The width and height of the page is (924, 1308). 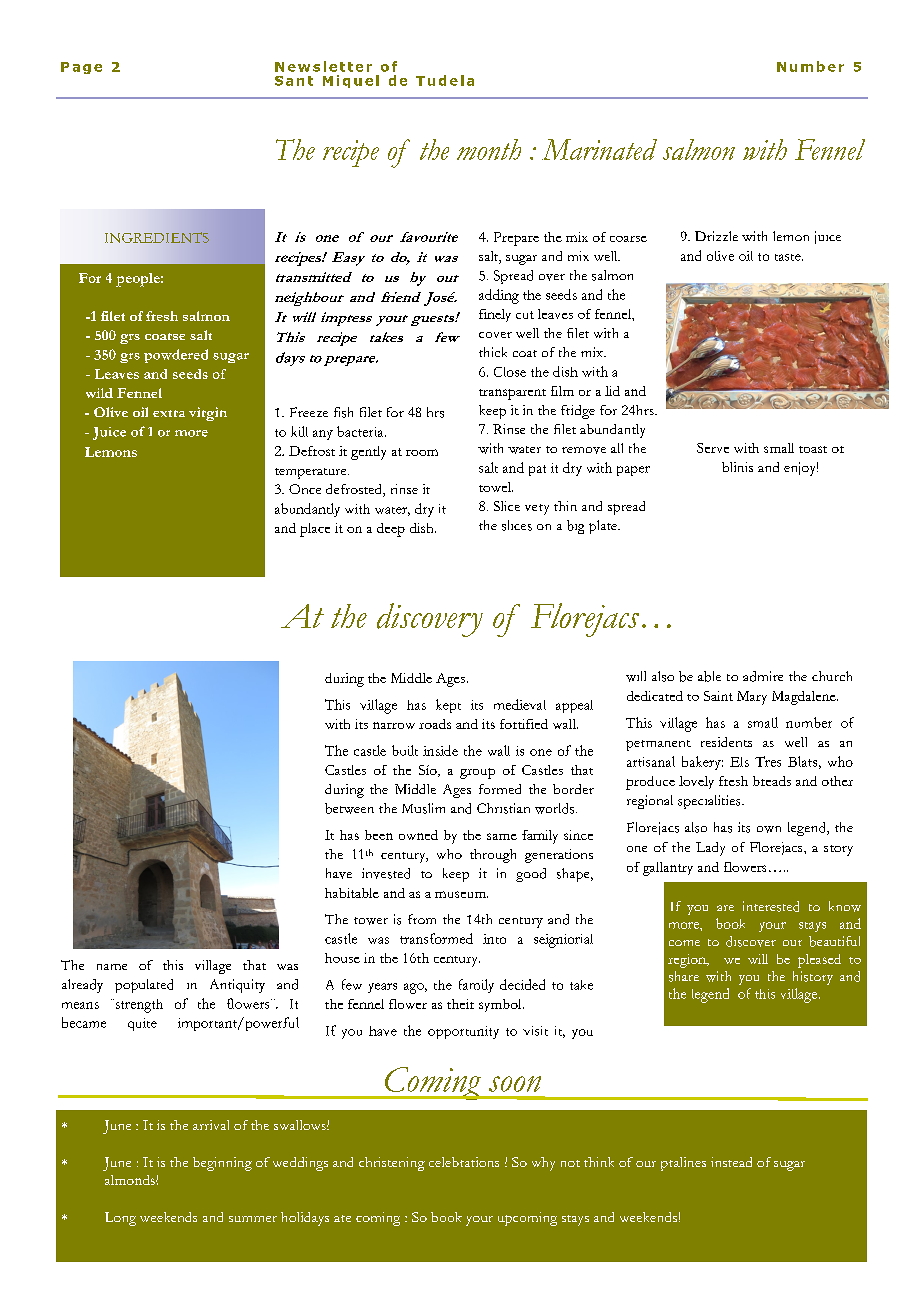 I want to click on admire, so click(x=763, y=676).
